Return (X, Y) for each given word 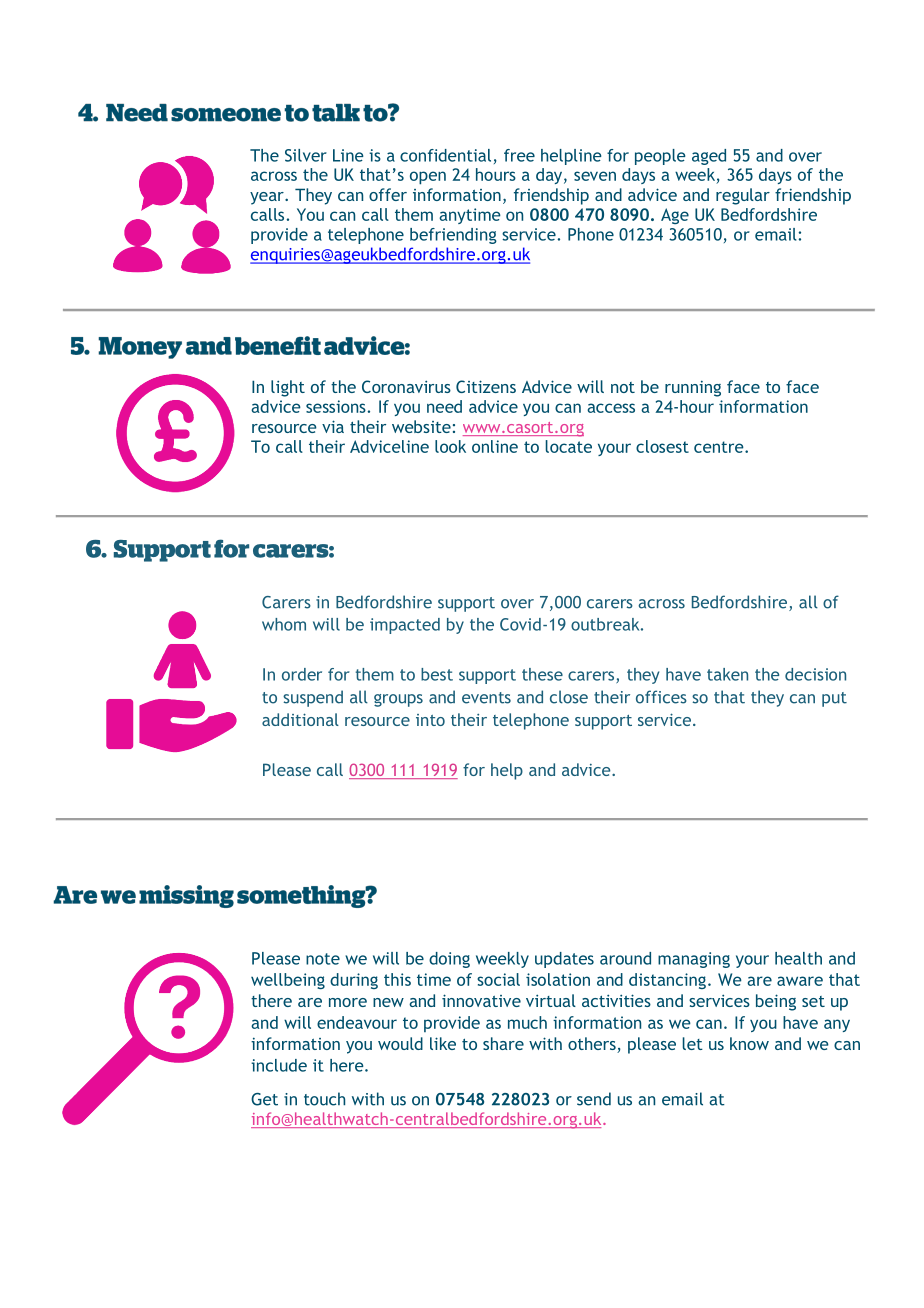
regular (743, 196)
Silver (306, 155)
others (593, 1045)
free (519, 155)
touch (324, 1099)
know (749, 1043)
